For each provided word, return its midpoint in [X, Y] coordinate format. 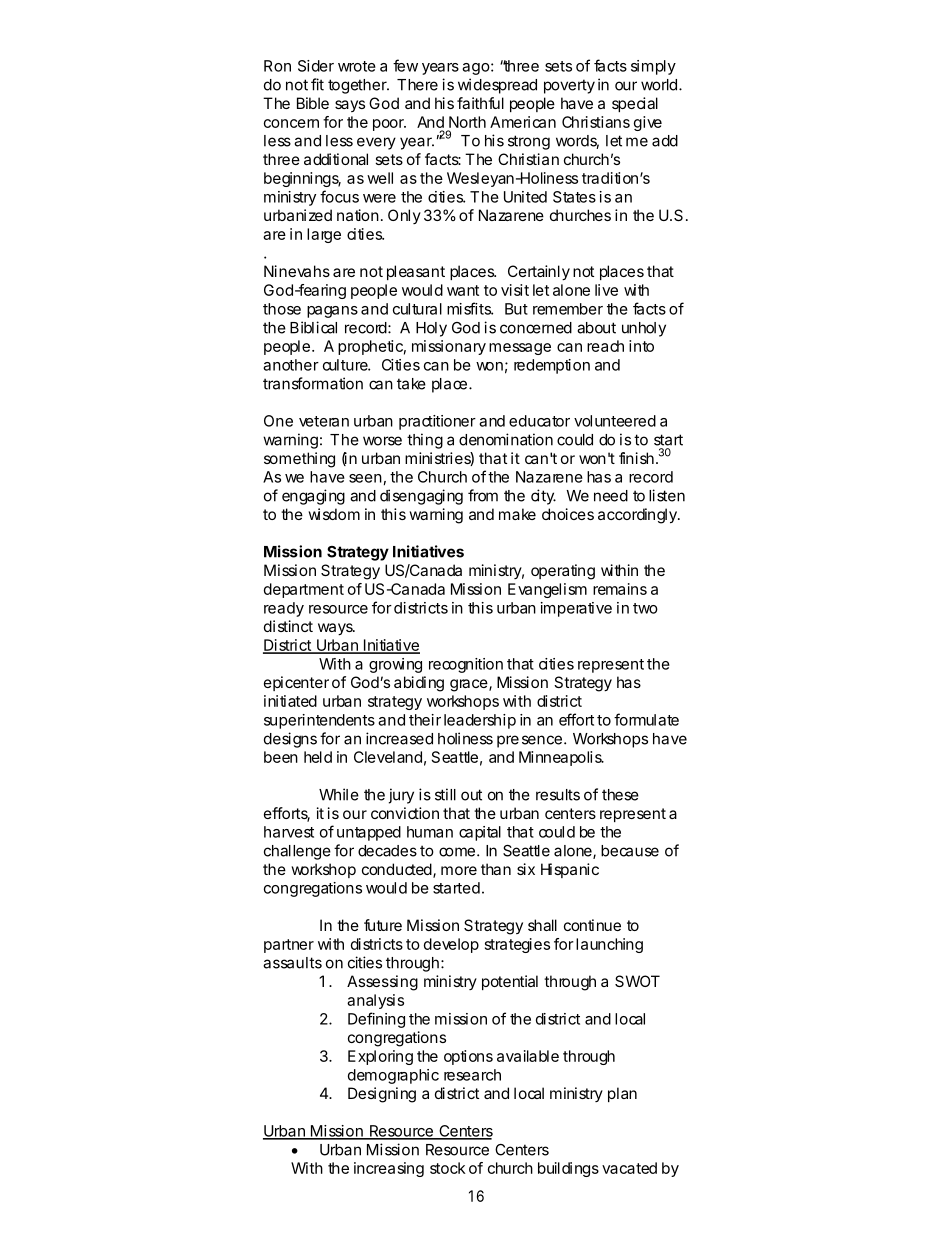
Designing [382, 1095]
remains [620, 589]
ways [336, 629]
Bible [313, 103]
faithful [480, 103]
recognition [466, 665]
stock [448, 1168]
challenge [297, 852]
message [520, 349]
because [630, 851]
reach [605, 346]
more [459, 870]
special [635, 104]
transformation [313, 383]
